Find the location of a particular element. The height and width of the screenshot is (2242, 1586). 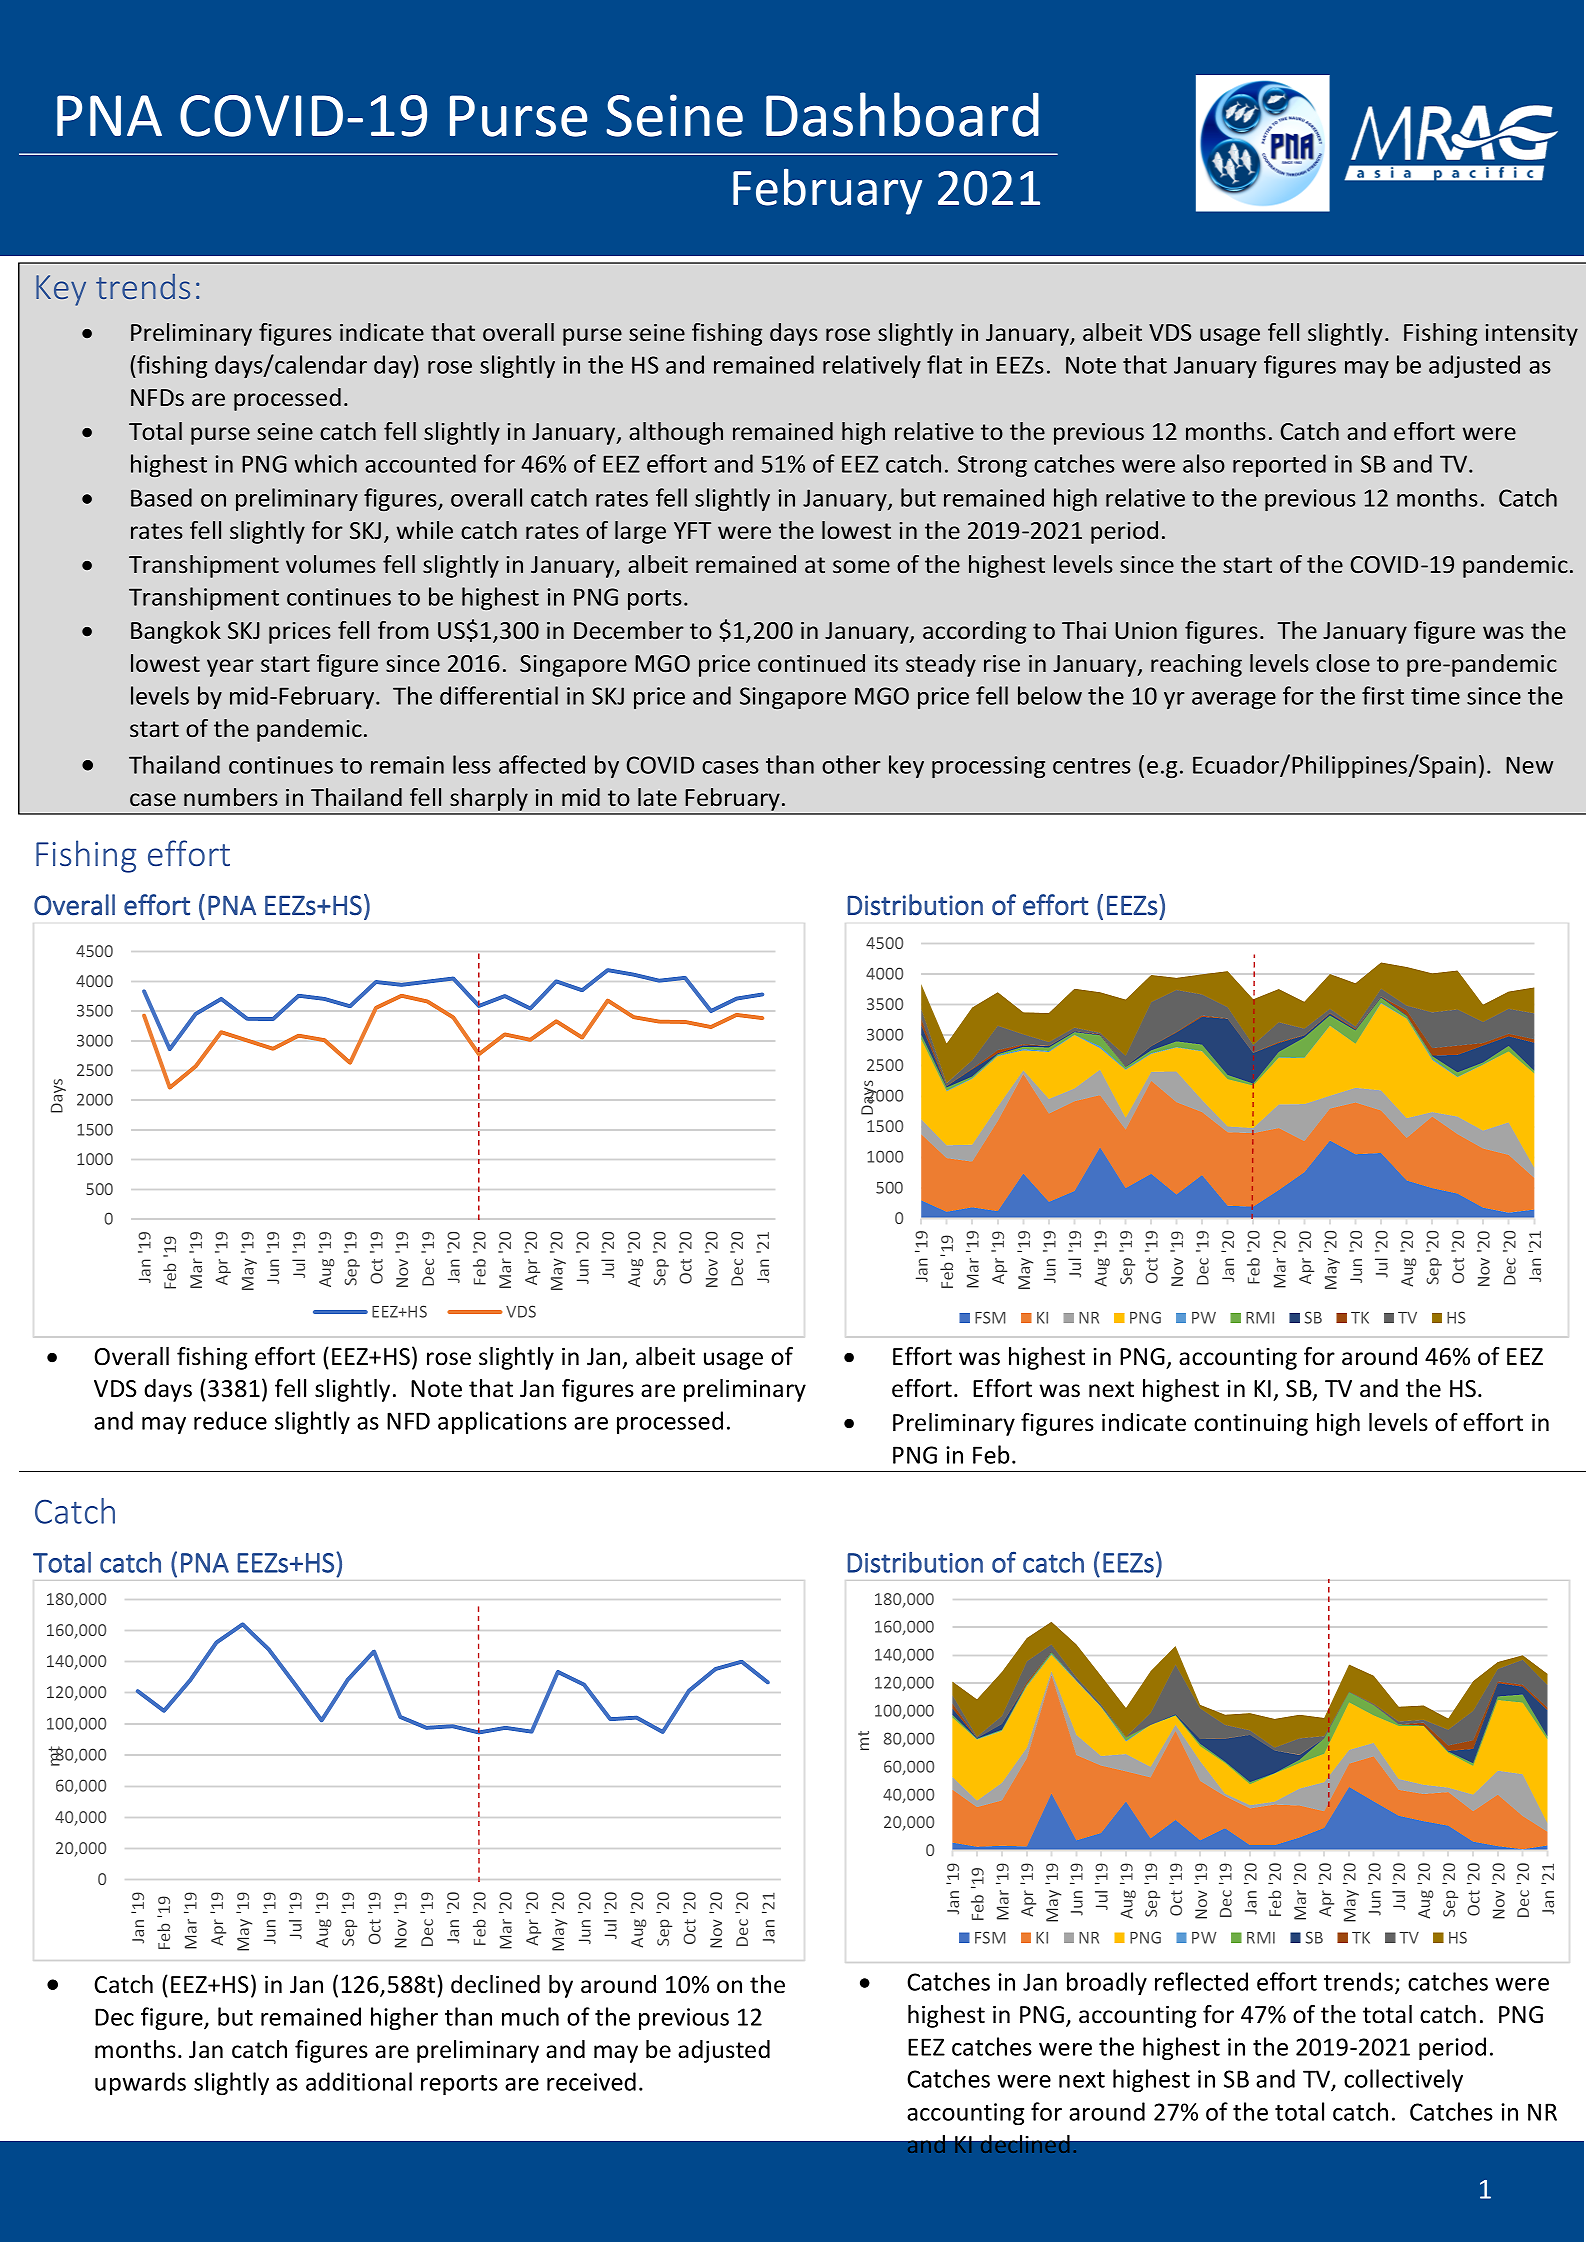

first is located at coordinates (1383, 695).
